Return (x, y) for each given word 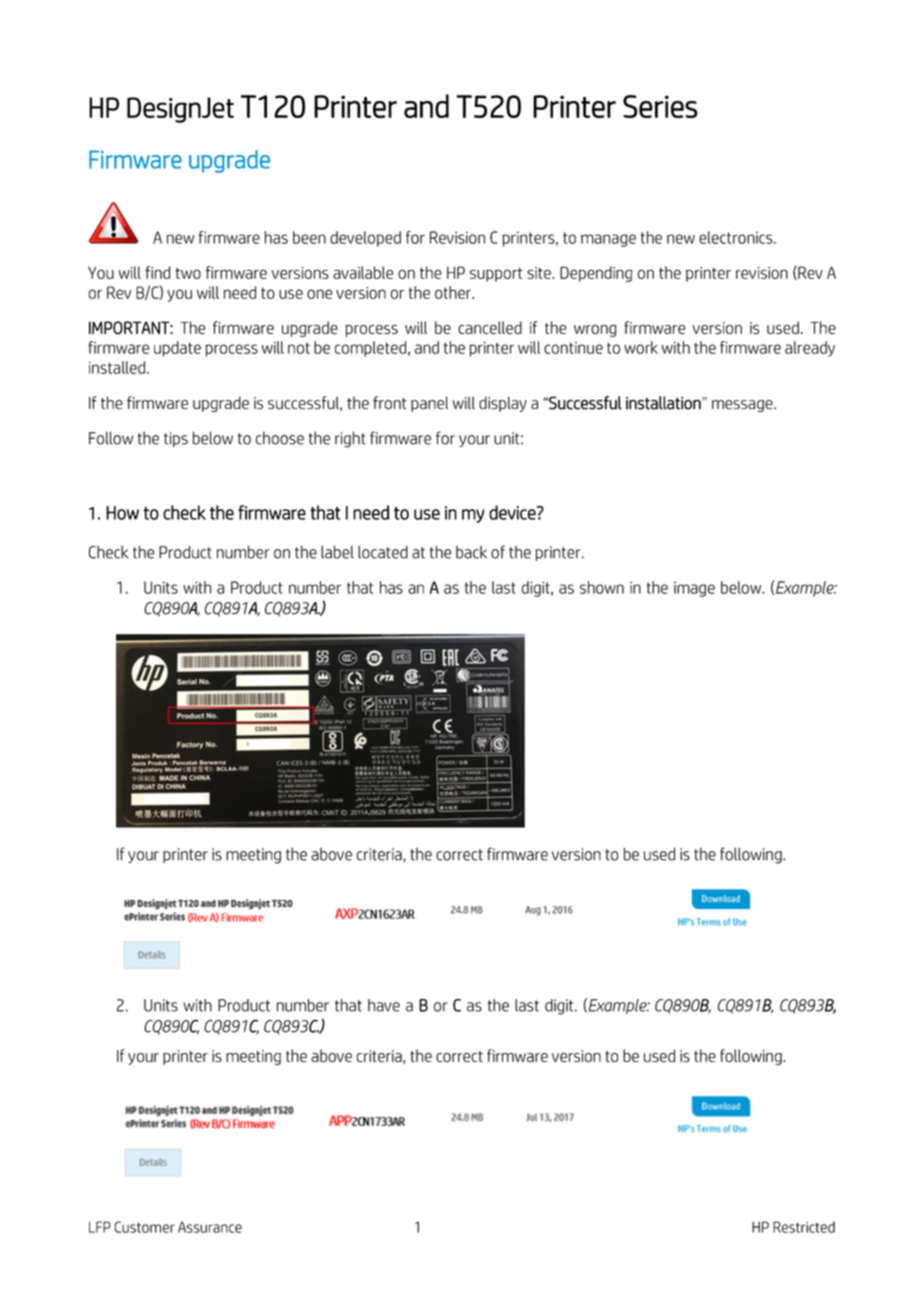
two (188, 273)
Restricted (804, 1227)
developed (365, 239)
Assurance (210, 1227)
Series (660, 106)
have (384, 1005)
